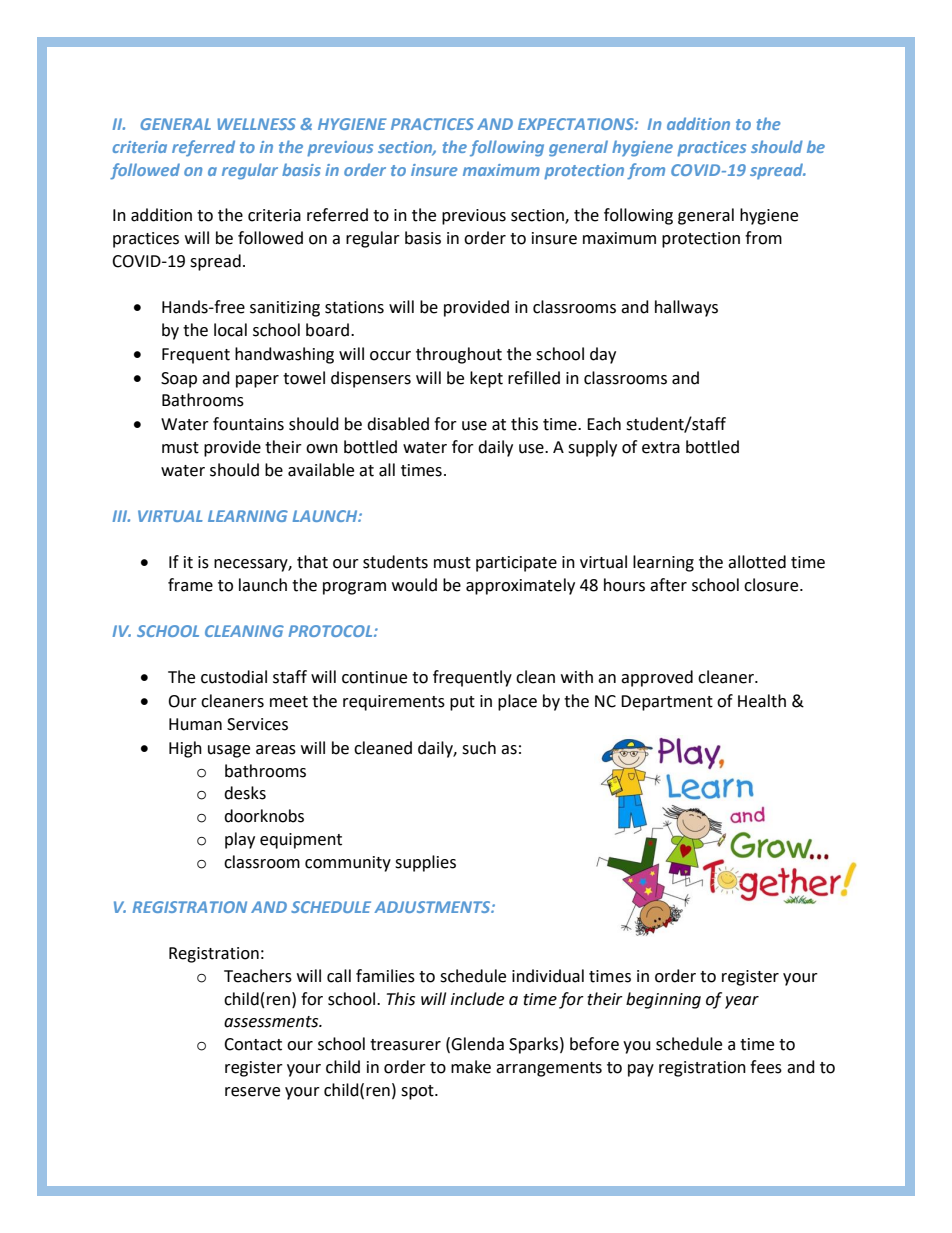  I want to click on hallways, so click(686, 308).
